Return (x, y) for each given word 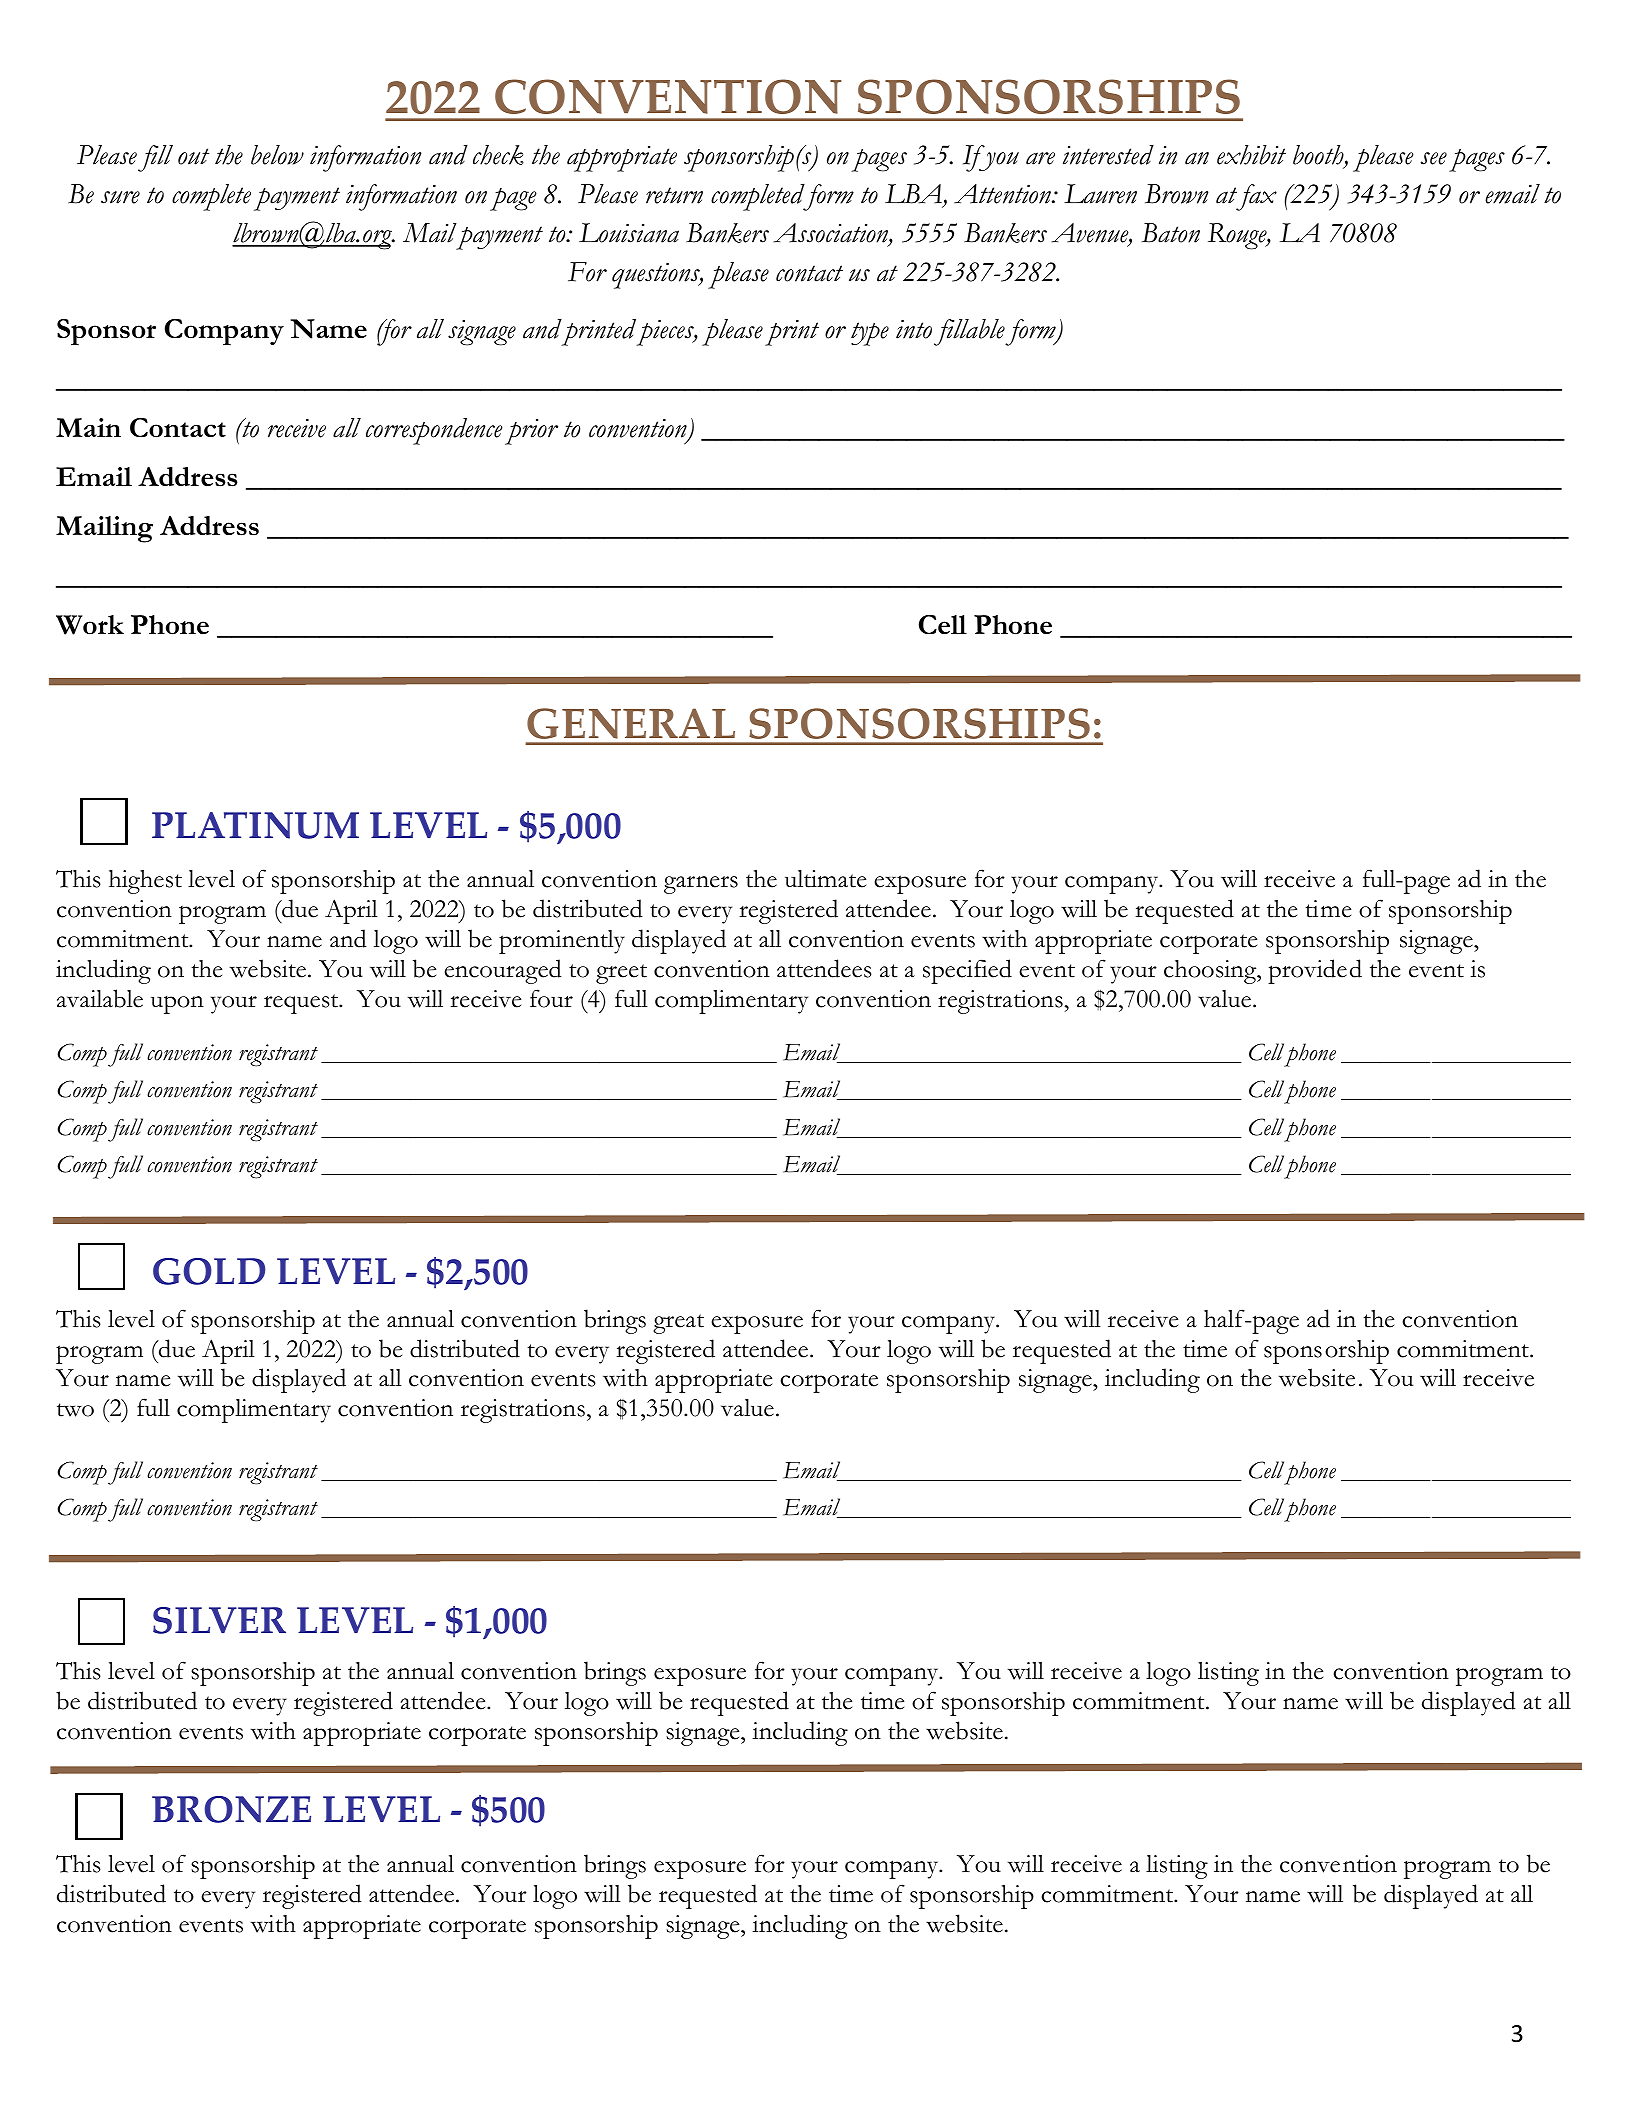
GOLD (209, 1271)
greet (621, 974)
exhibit (1251, 155)
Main (88, 427)
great (678, 1324)
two (75, 1410)
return (674, 195)
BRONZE (231, 1809)
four (551, 998)
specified (967, 971)
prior (531, 432)
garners (701, 885)
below (277, 155)
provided (1315, 971)
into (914, 329)
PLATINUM (255, 825)
